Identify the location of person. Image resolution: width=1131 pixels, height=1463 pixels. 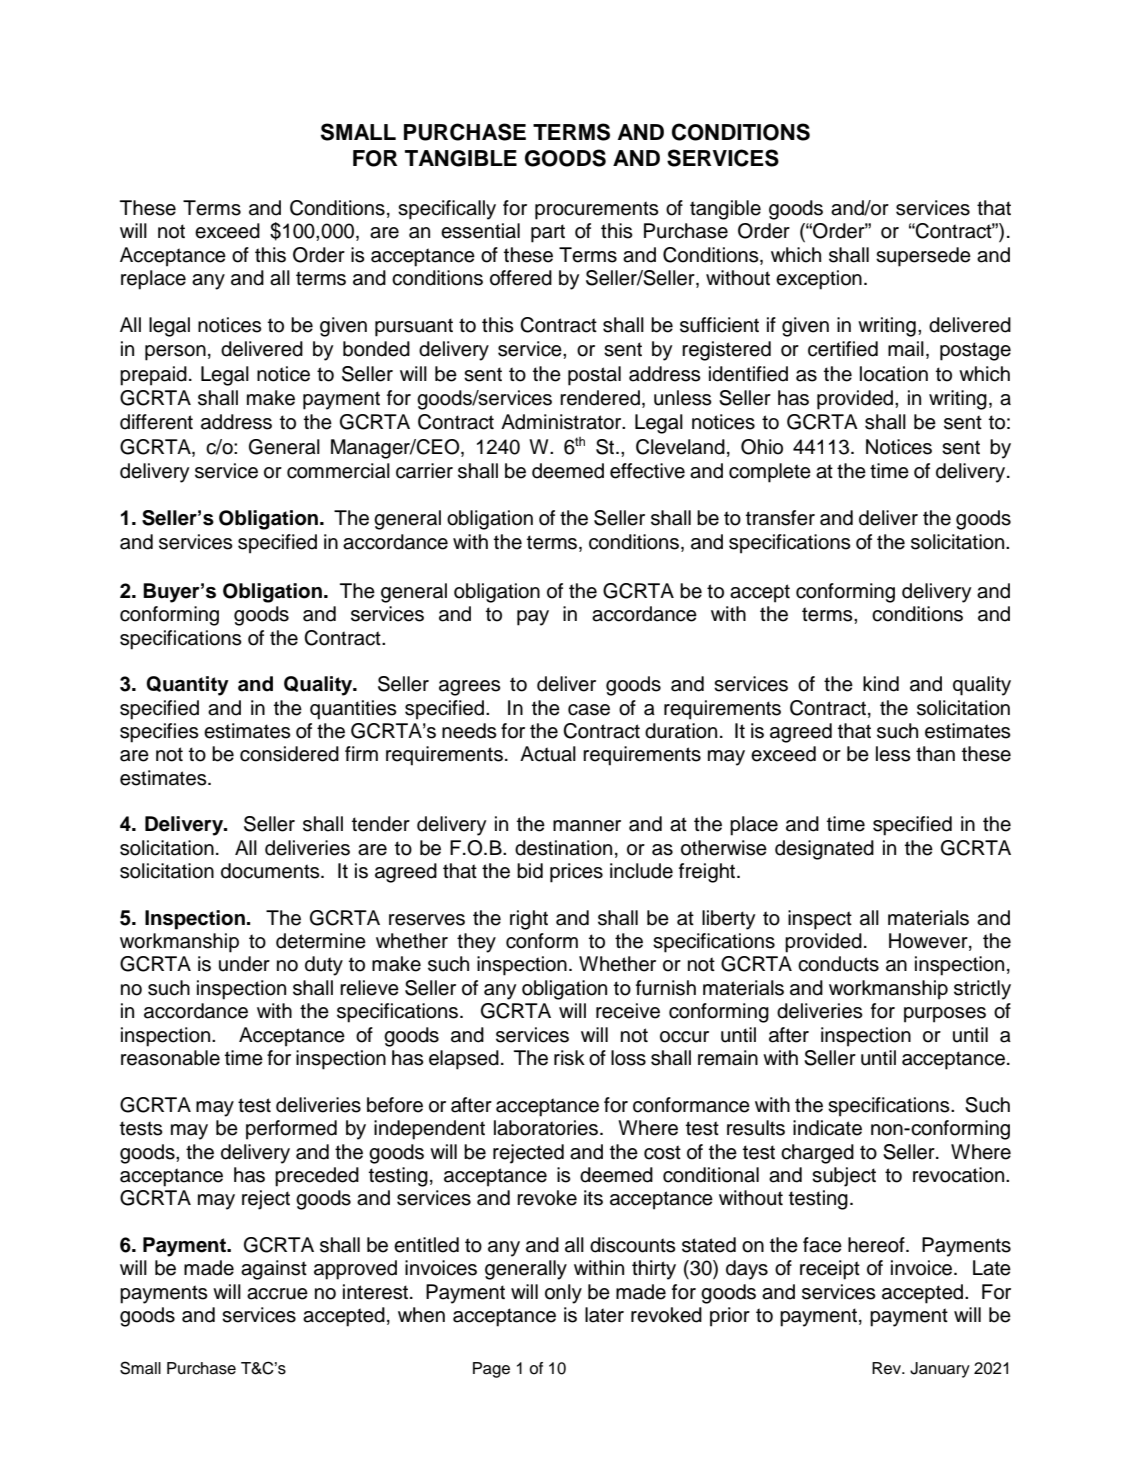
(175, 353).
